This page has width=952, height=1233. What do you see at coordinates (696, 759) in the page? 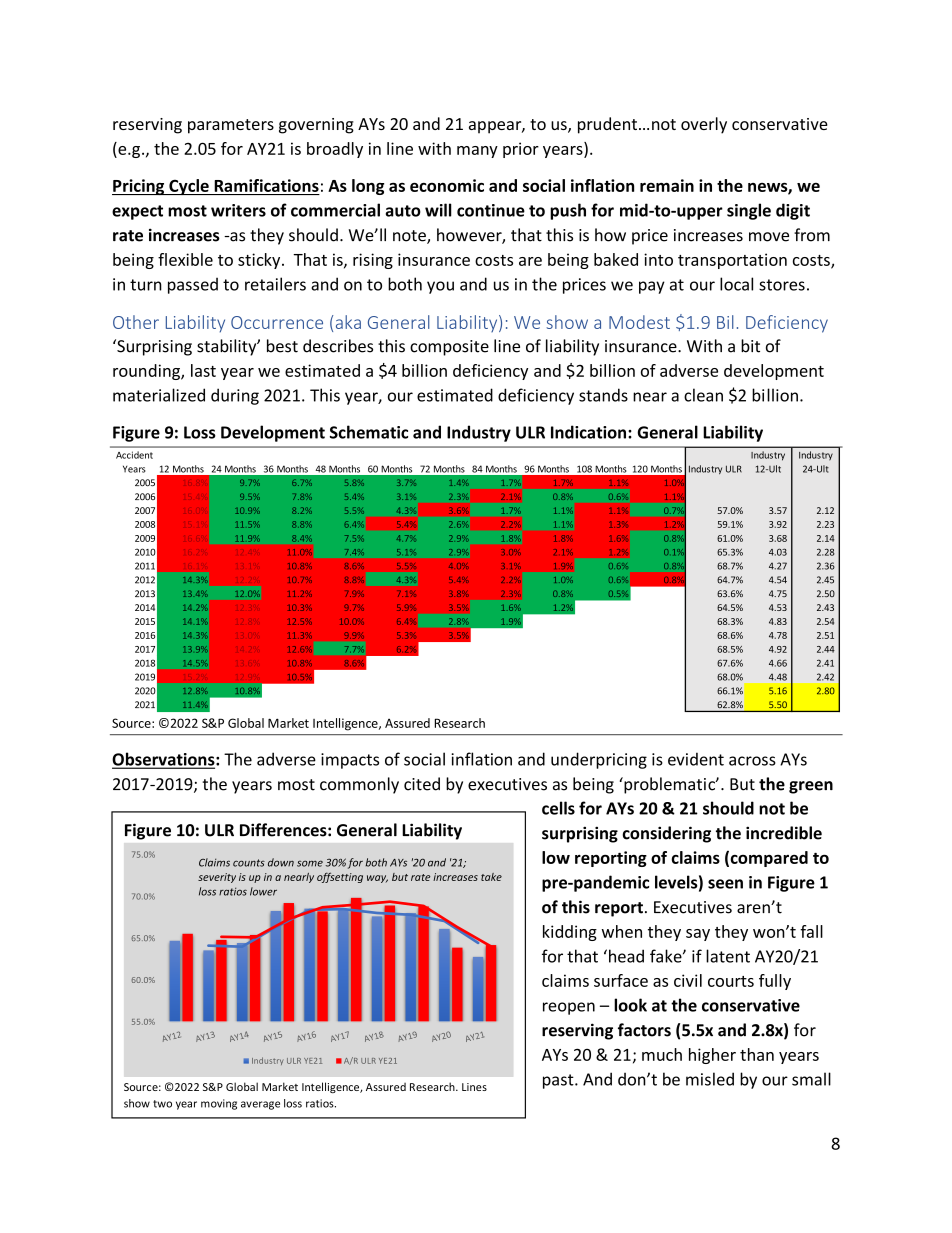
I see `evident` at bounding box center [696, 759].
